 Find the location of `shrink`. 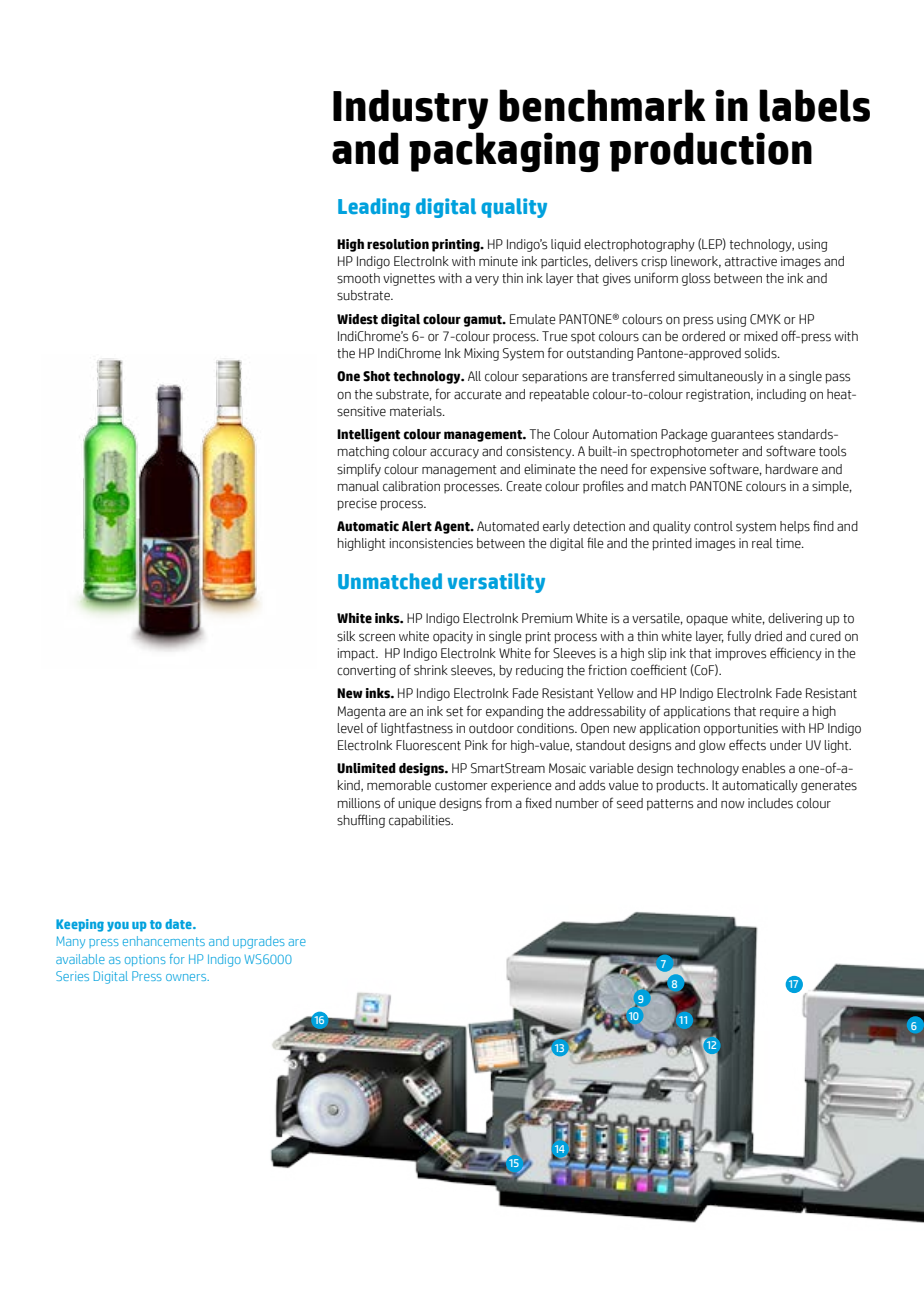

shrink is located at coordinates (431, 670).
